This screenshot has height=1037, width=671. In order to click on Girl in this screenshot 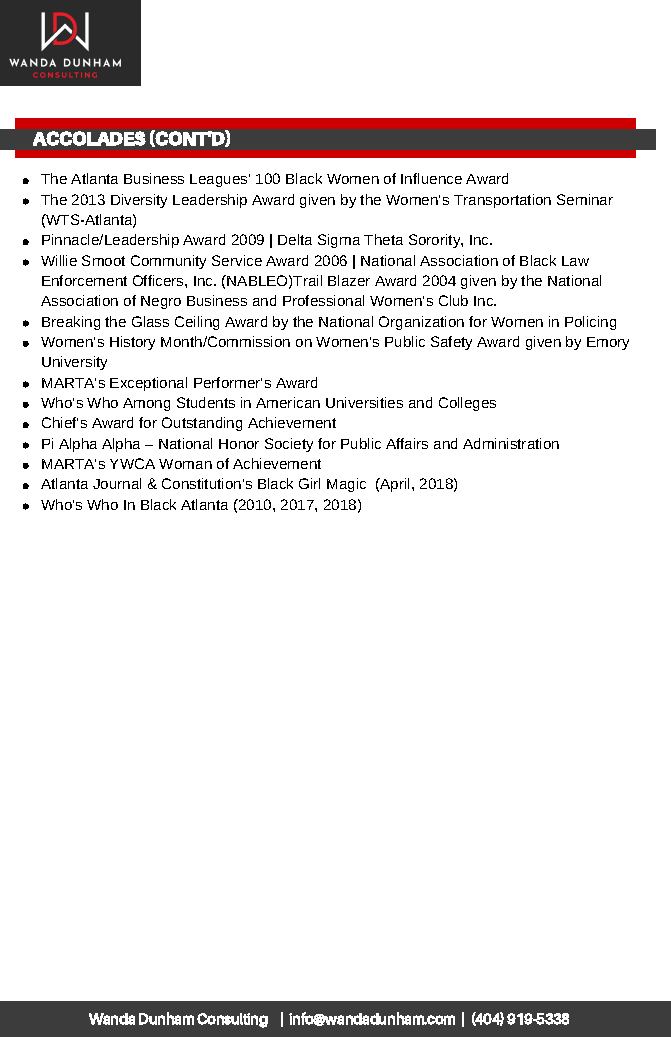, I will do `click(309, 483)`.
